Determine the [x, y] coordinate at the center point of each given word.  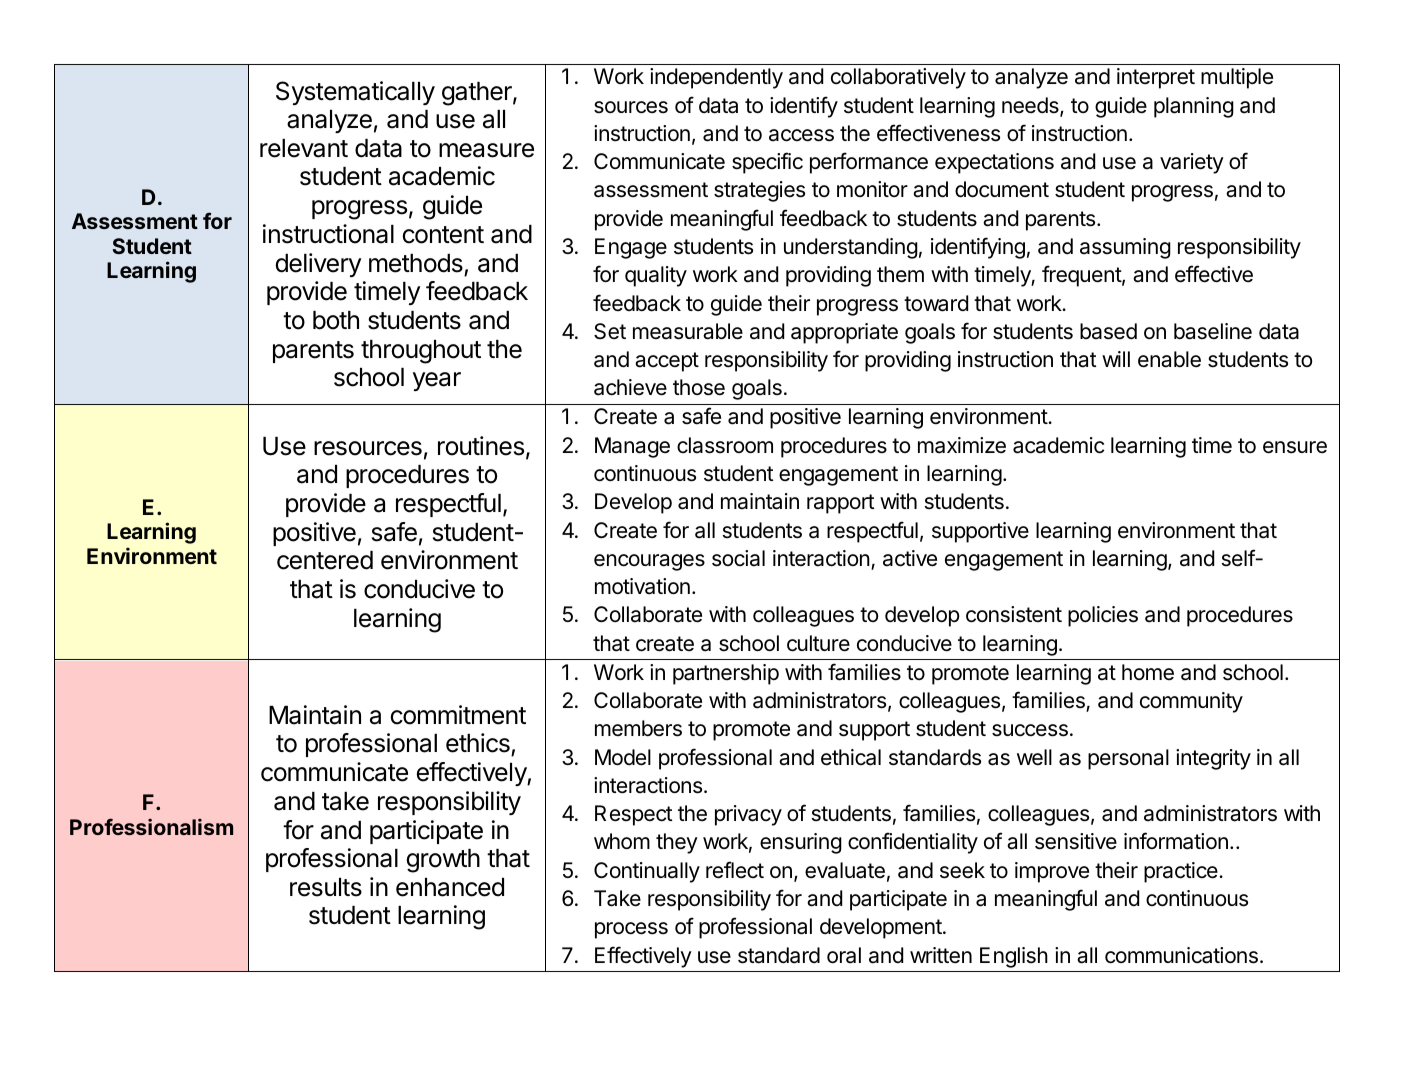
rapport [841, 504]
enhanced [450, 887]
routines [481, 446]
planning [1194, 107]
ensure [1295, 447]
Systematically [355, 93]
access [801, 135]
